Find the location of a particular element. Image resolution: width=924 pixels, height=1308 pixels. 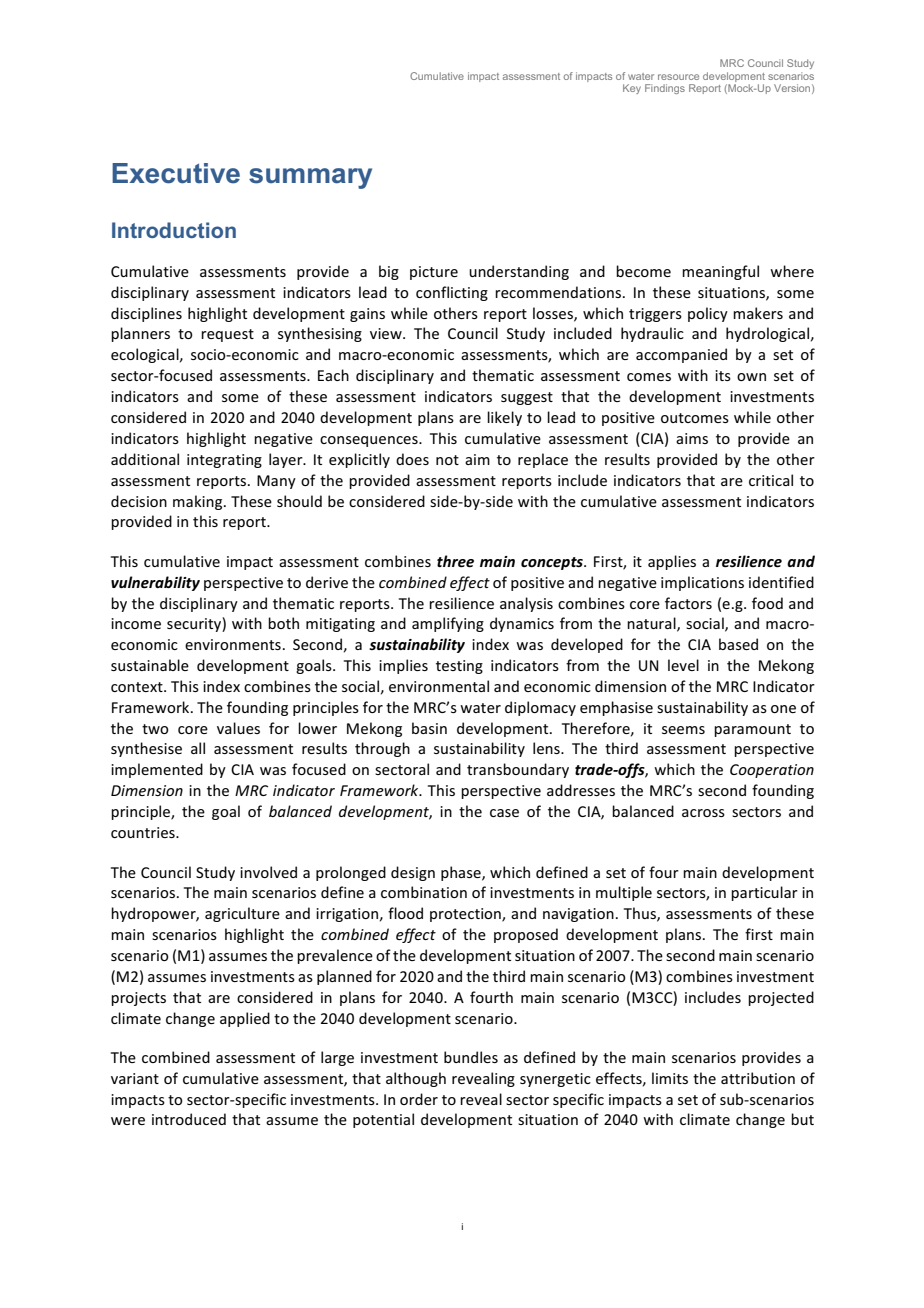

vulnerability is located at coordinates (155, 583).
